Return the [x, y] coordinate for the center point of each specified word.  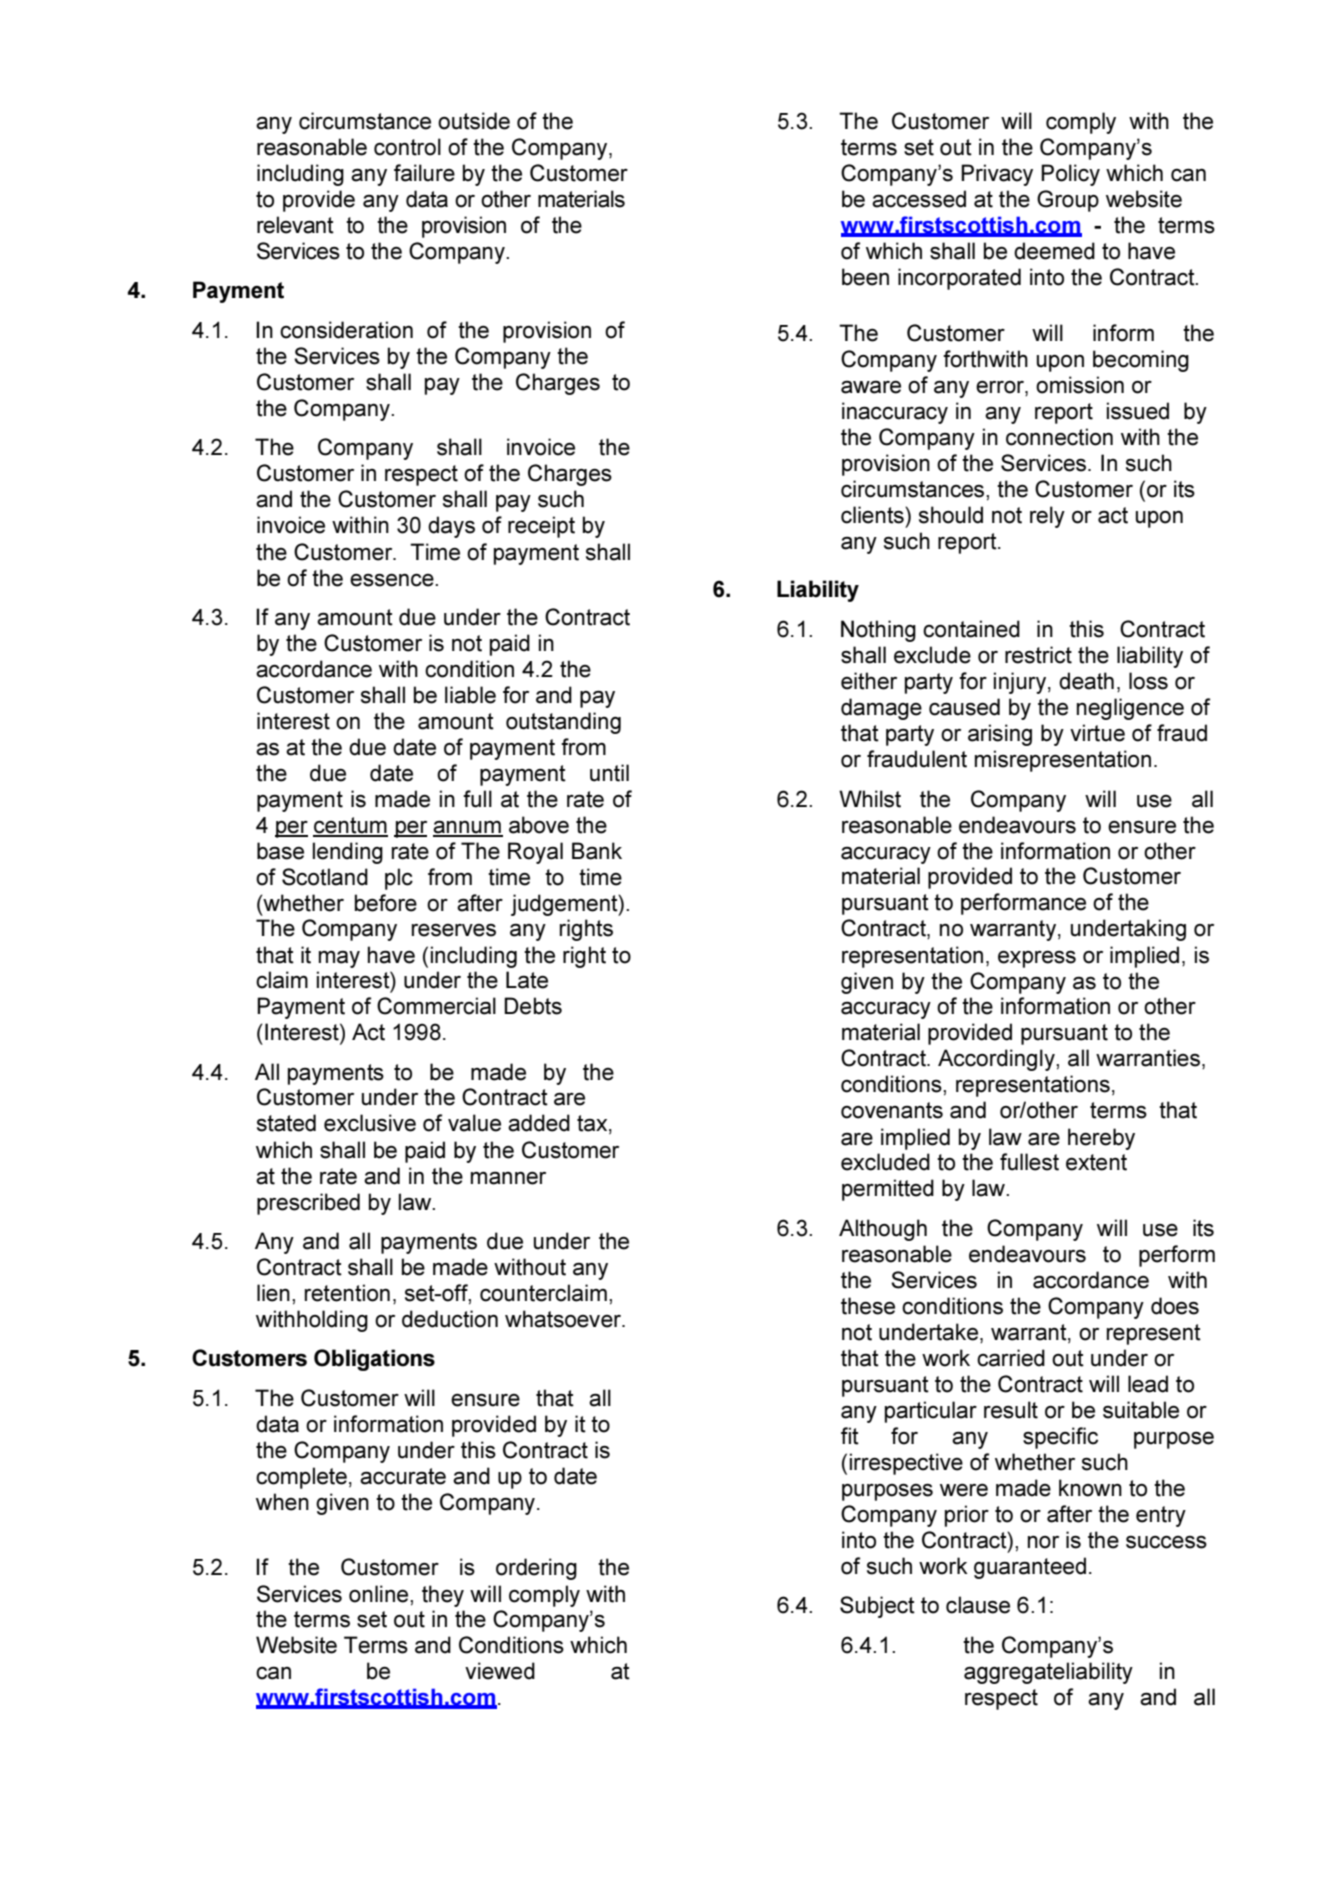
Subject [877, 1607]
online [380, 1594]
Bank [597, 851]
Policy [1070, 175]
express [1037, 959]
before [386, 903]
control [407, 147]
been [865, 277]
